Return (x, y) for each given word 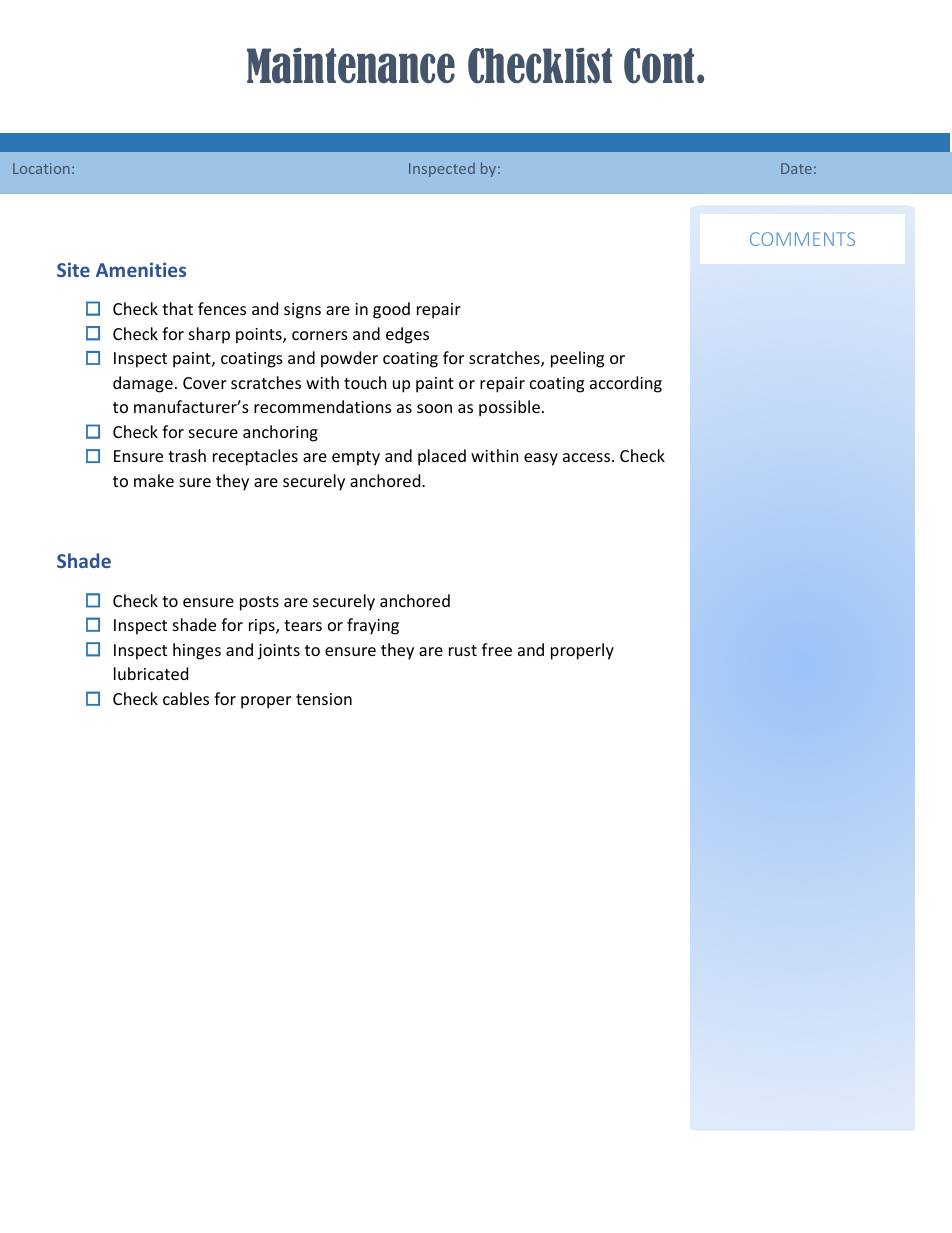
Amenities (141, 269)
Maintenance (351, 66)
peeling (577, 359)
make (154, 480)
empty (356, 458)
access (588, 457)
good (391, 310)
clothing (338, 309)
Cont (661, 66)
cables (186, 698)
